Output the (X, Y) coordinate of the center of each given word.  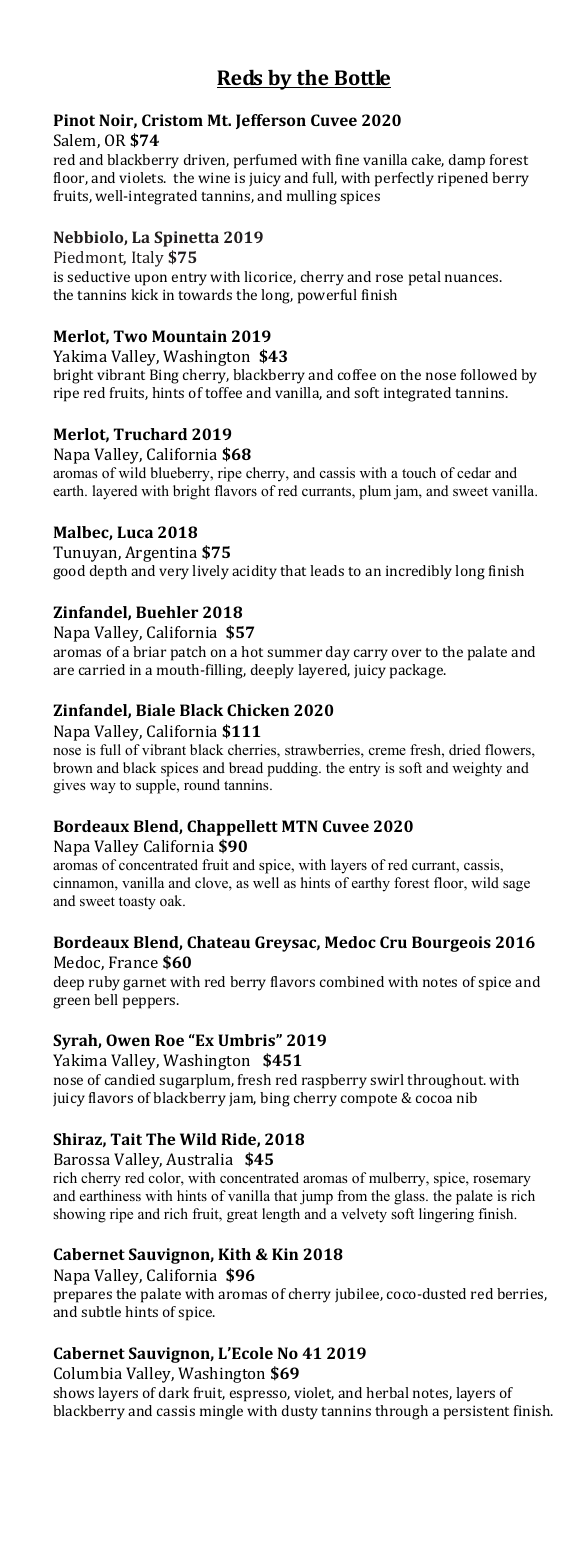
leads (327, 570)
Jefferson (271, 121)
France (133, 962)
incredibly (419, 572)
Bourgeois (451, 944)
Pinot (74, 120)
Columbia (88, 1373)
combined (352, 981)
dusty (300, 1412)
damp (467, 161)
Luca (135, 532)
